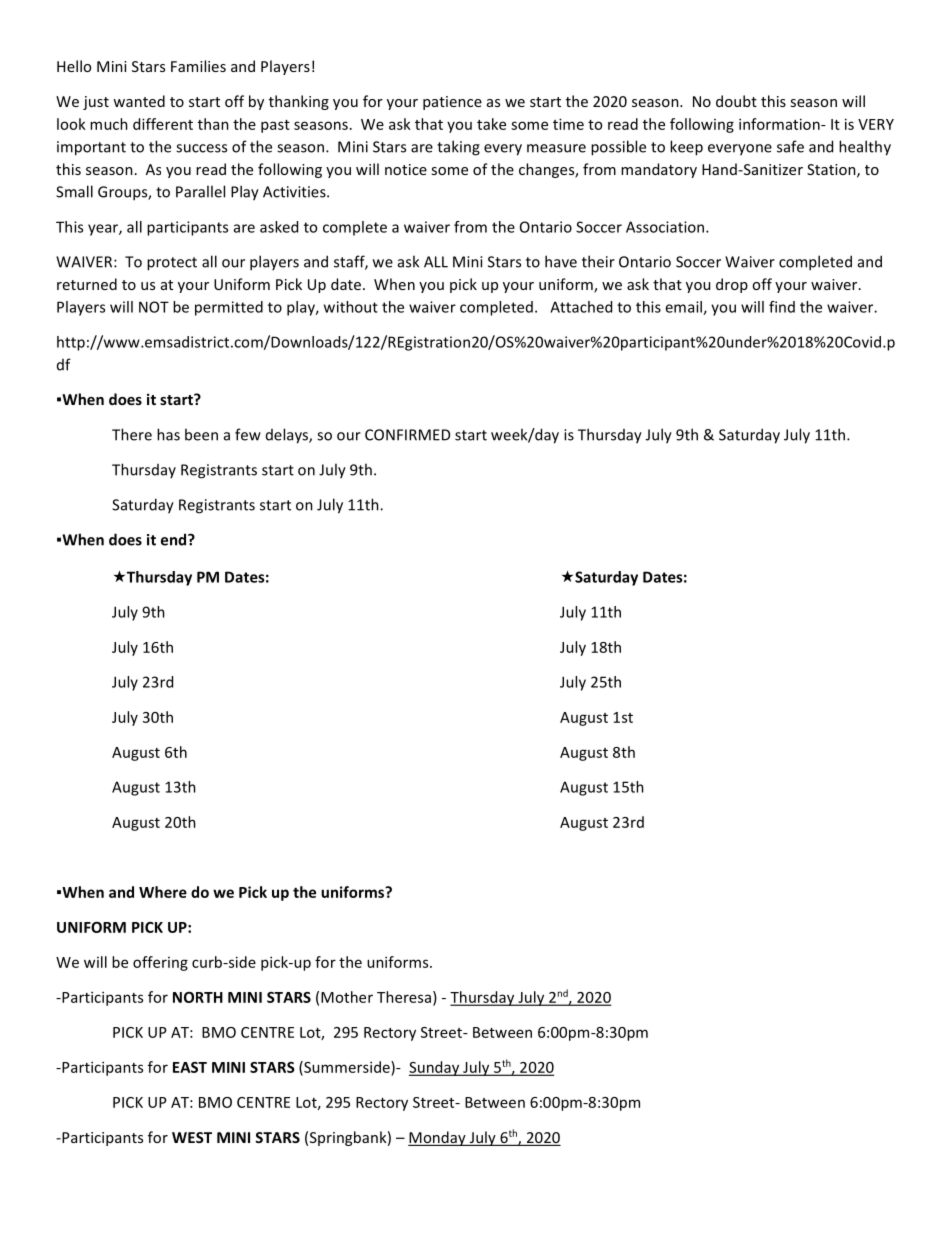  Describe the element at coordinates (175, 539) in the image. I see `end` at that location.
